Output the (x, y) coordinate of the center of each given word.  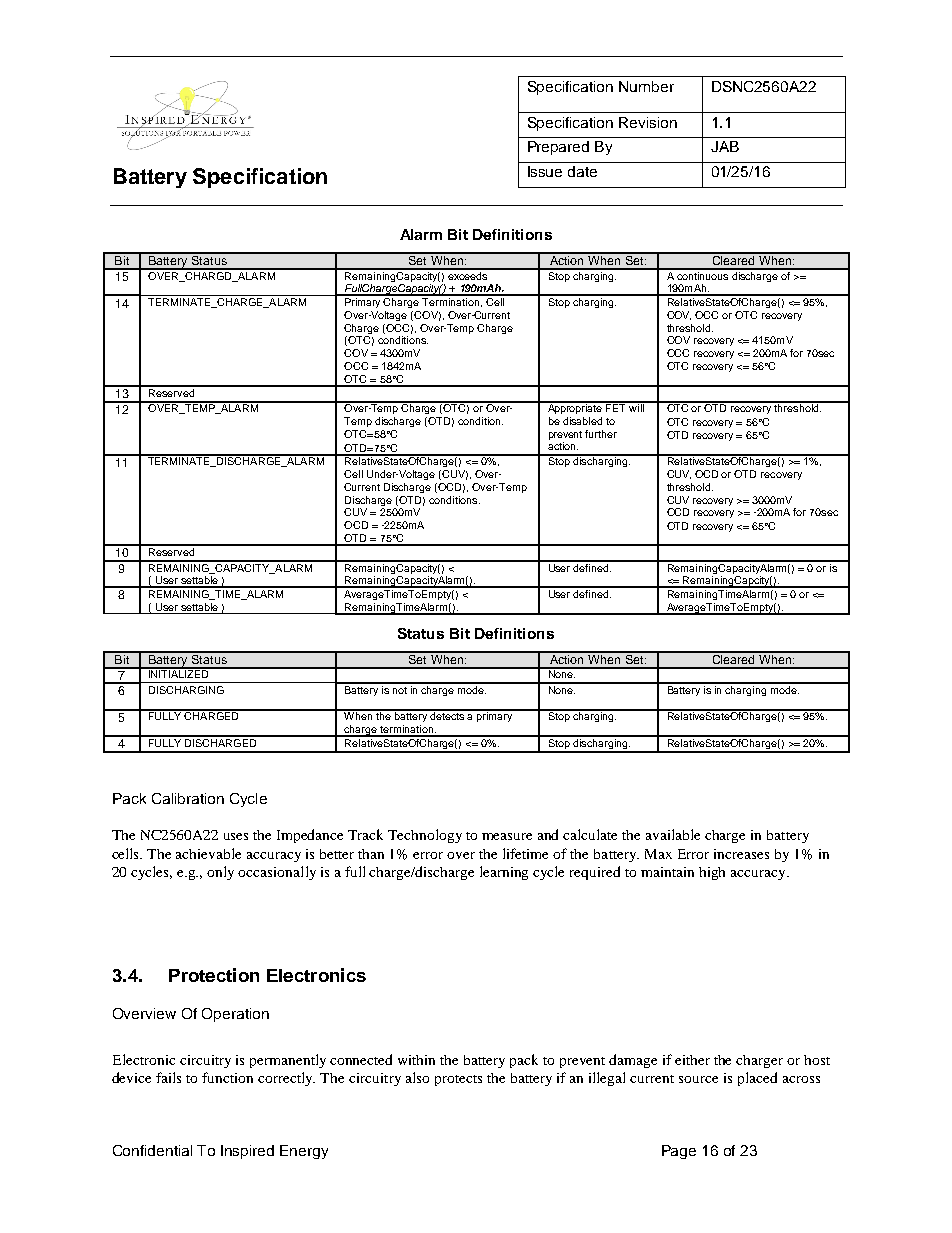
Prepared (558, 148)
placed (757, 1079)
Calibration (188, 798)
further (601, 434)
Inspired (247, 1152)
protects (458, 1080)
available (673, 834)
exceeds (468, 274)
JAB (725, 146)
